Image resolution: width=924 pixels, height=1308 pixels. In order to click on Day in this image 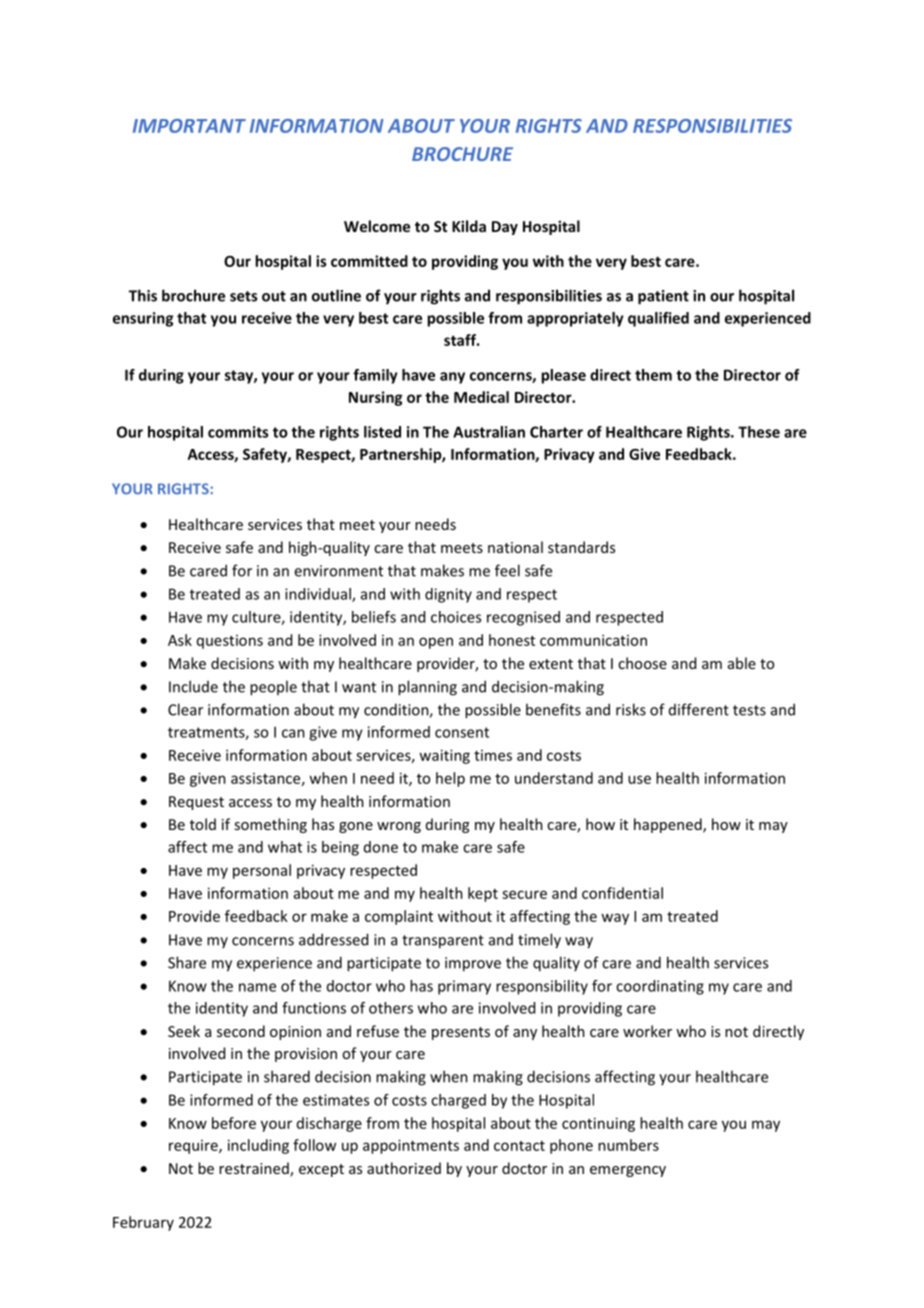, I will do `click(505, 228)`.
